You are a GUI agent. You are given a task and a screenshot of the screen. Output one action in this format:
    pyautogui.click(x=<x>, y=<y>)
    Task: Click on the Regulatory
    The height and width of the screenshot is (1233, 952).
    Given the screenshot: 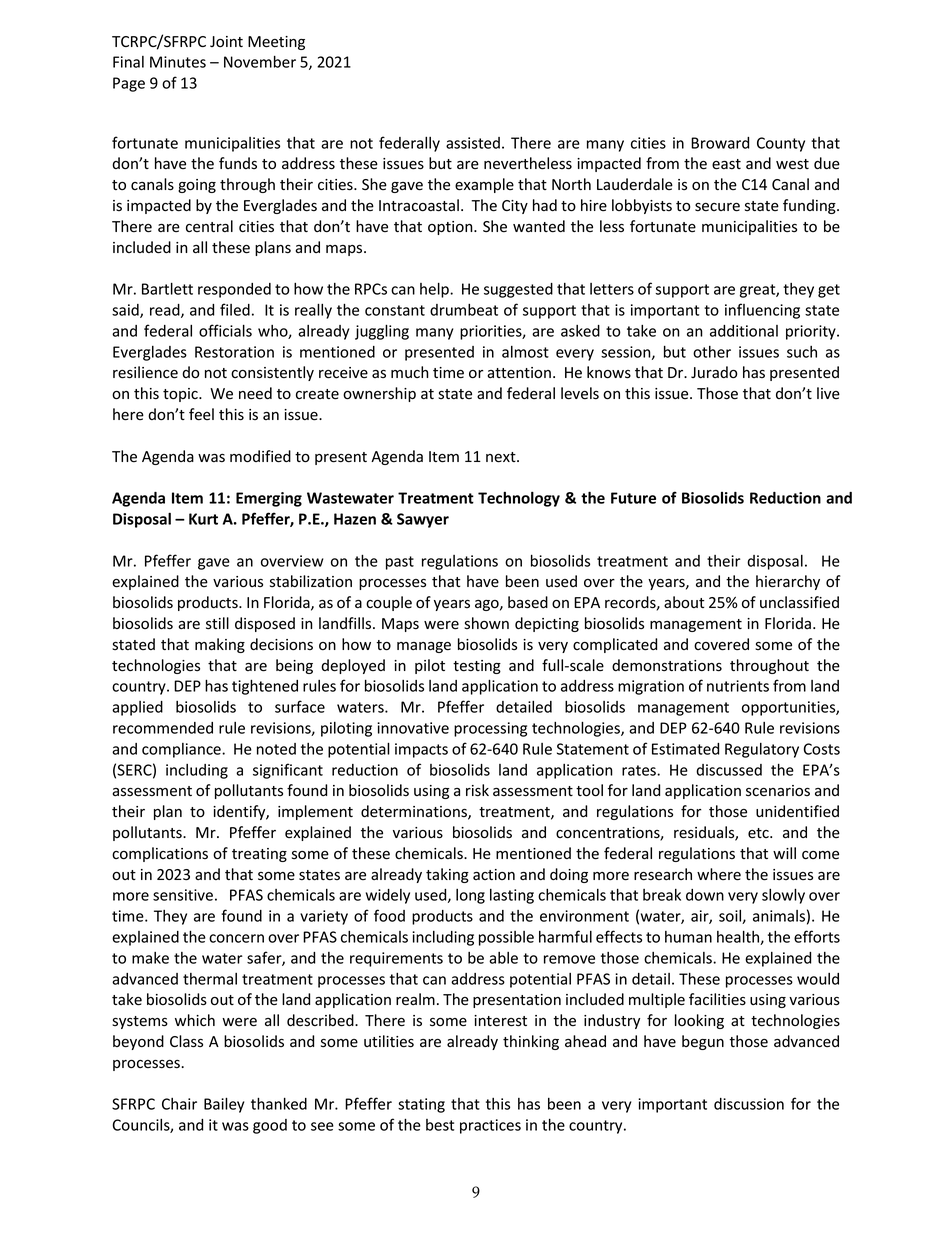 What is the action you would take?
    pyautogui.click(x=762, y=750)
